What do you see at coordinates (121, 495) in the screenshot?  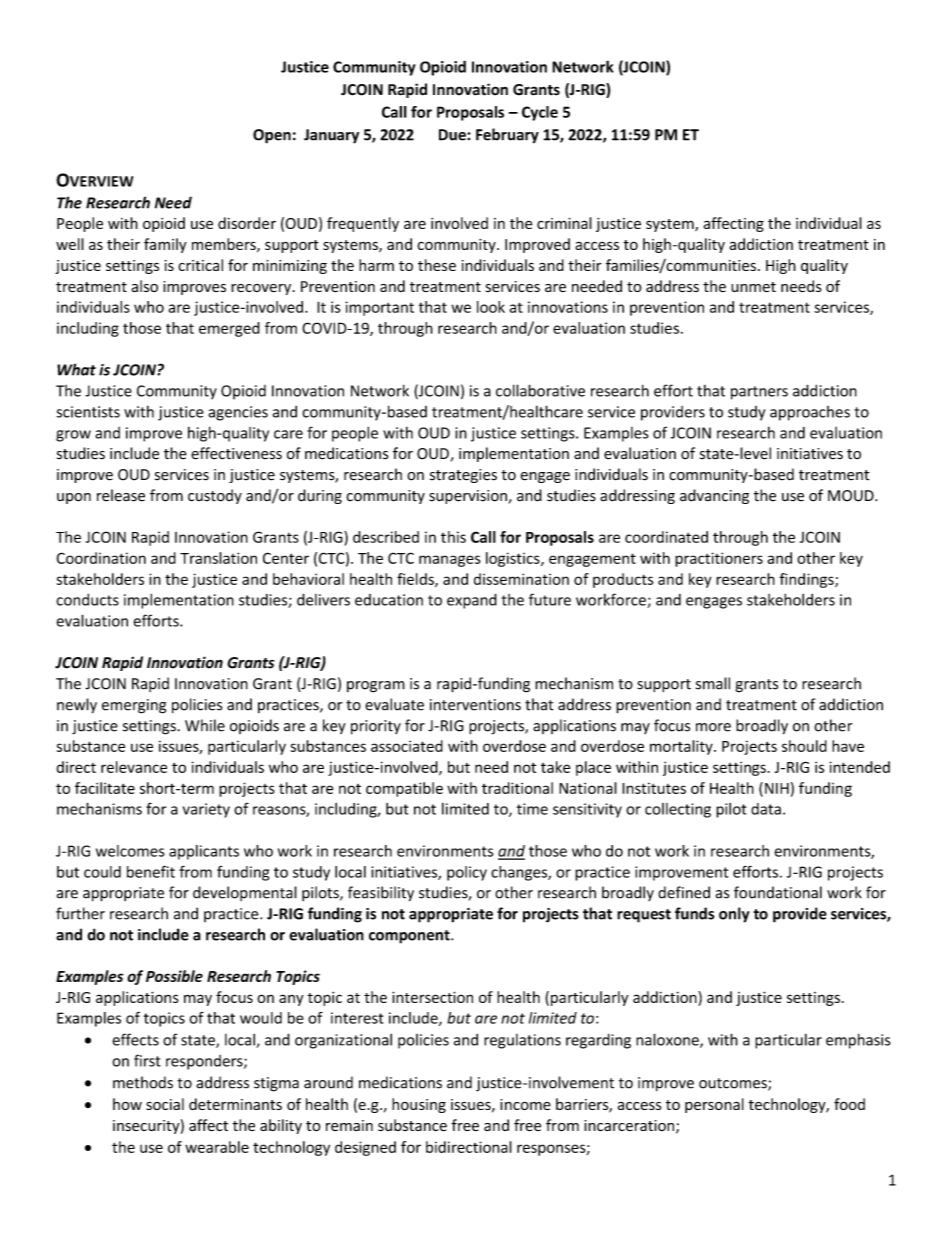 I see `release` at bounding box center [121, 495].
